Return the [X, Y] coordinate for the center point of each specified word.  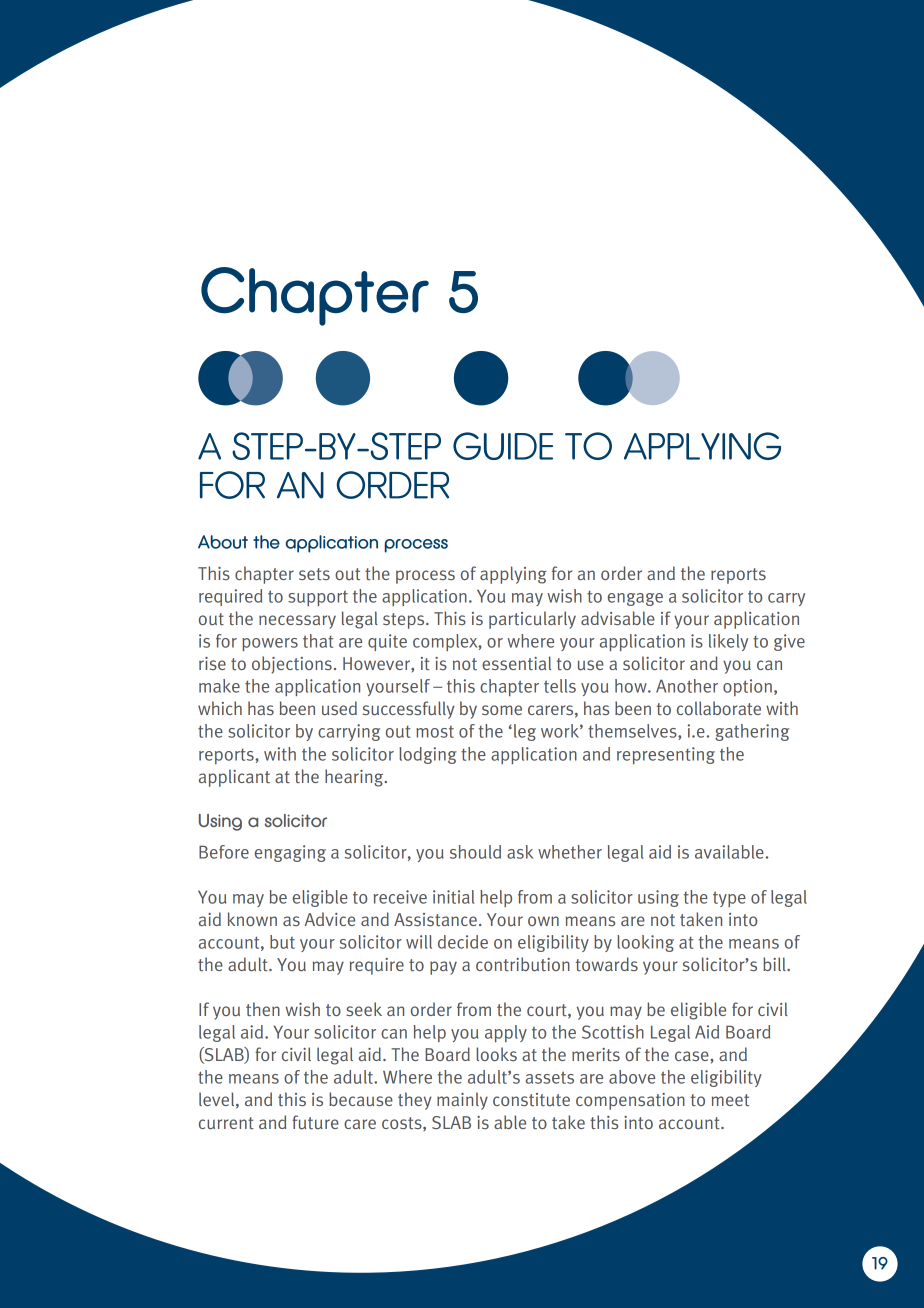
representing [666, 755]
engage [635, 599]
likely [728, 642]
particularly [532, 620]
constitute [531, 1100]
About [223, 542]
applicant [234, 778]
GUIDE [503, 446]
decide [463, 942]
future [315, 1122]
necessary [297, 622]
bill [775, 964]
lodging [428, 755]
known [252, 919]
